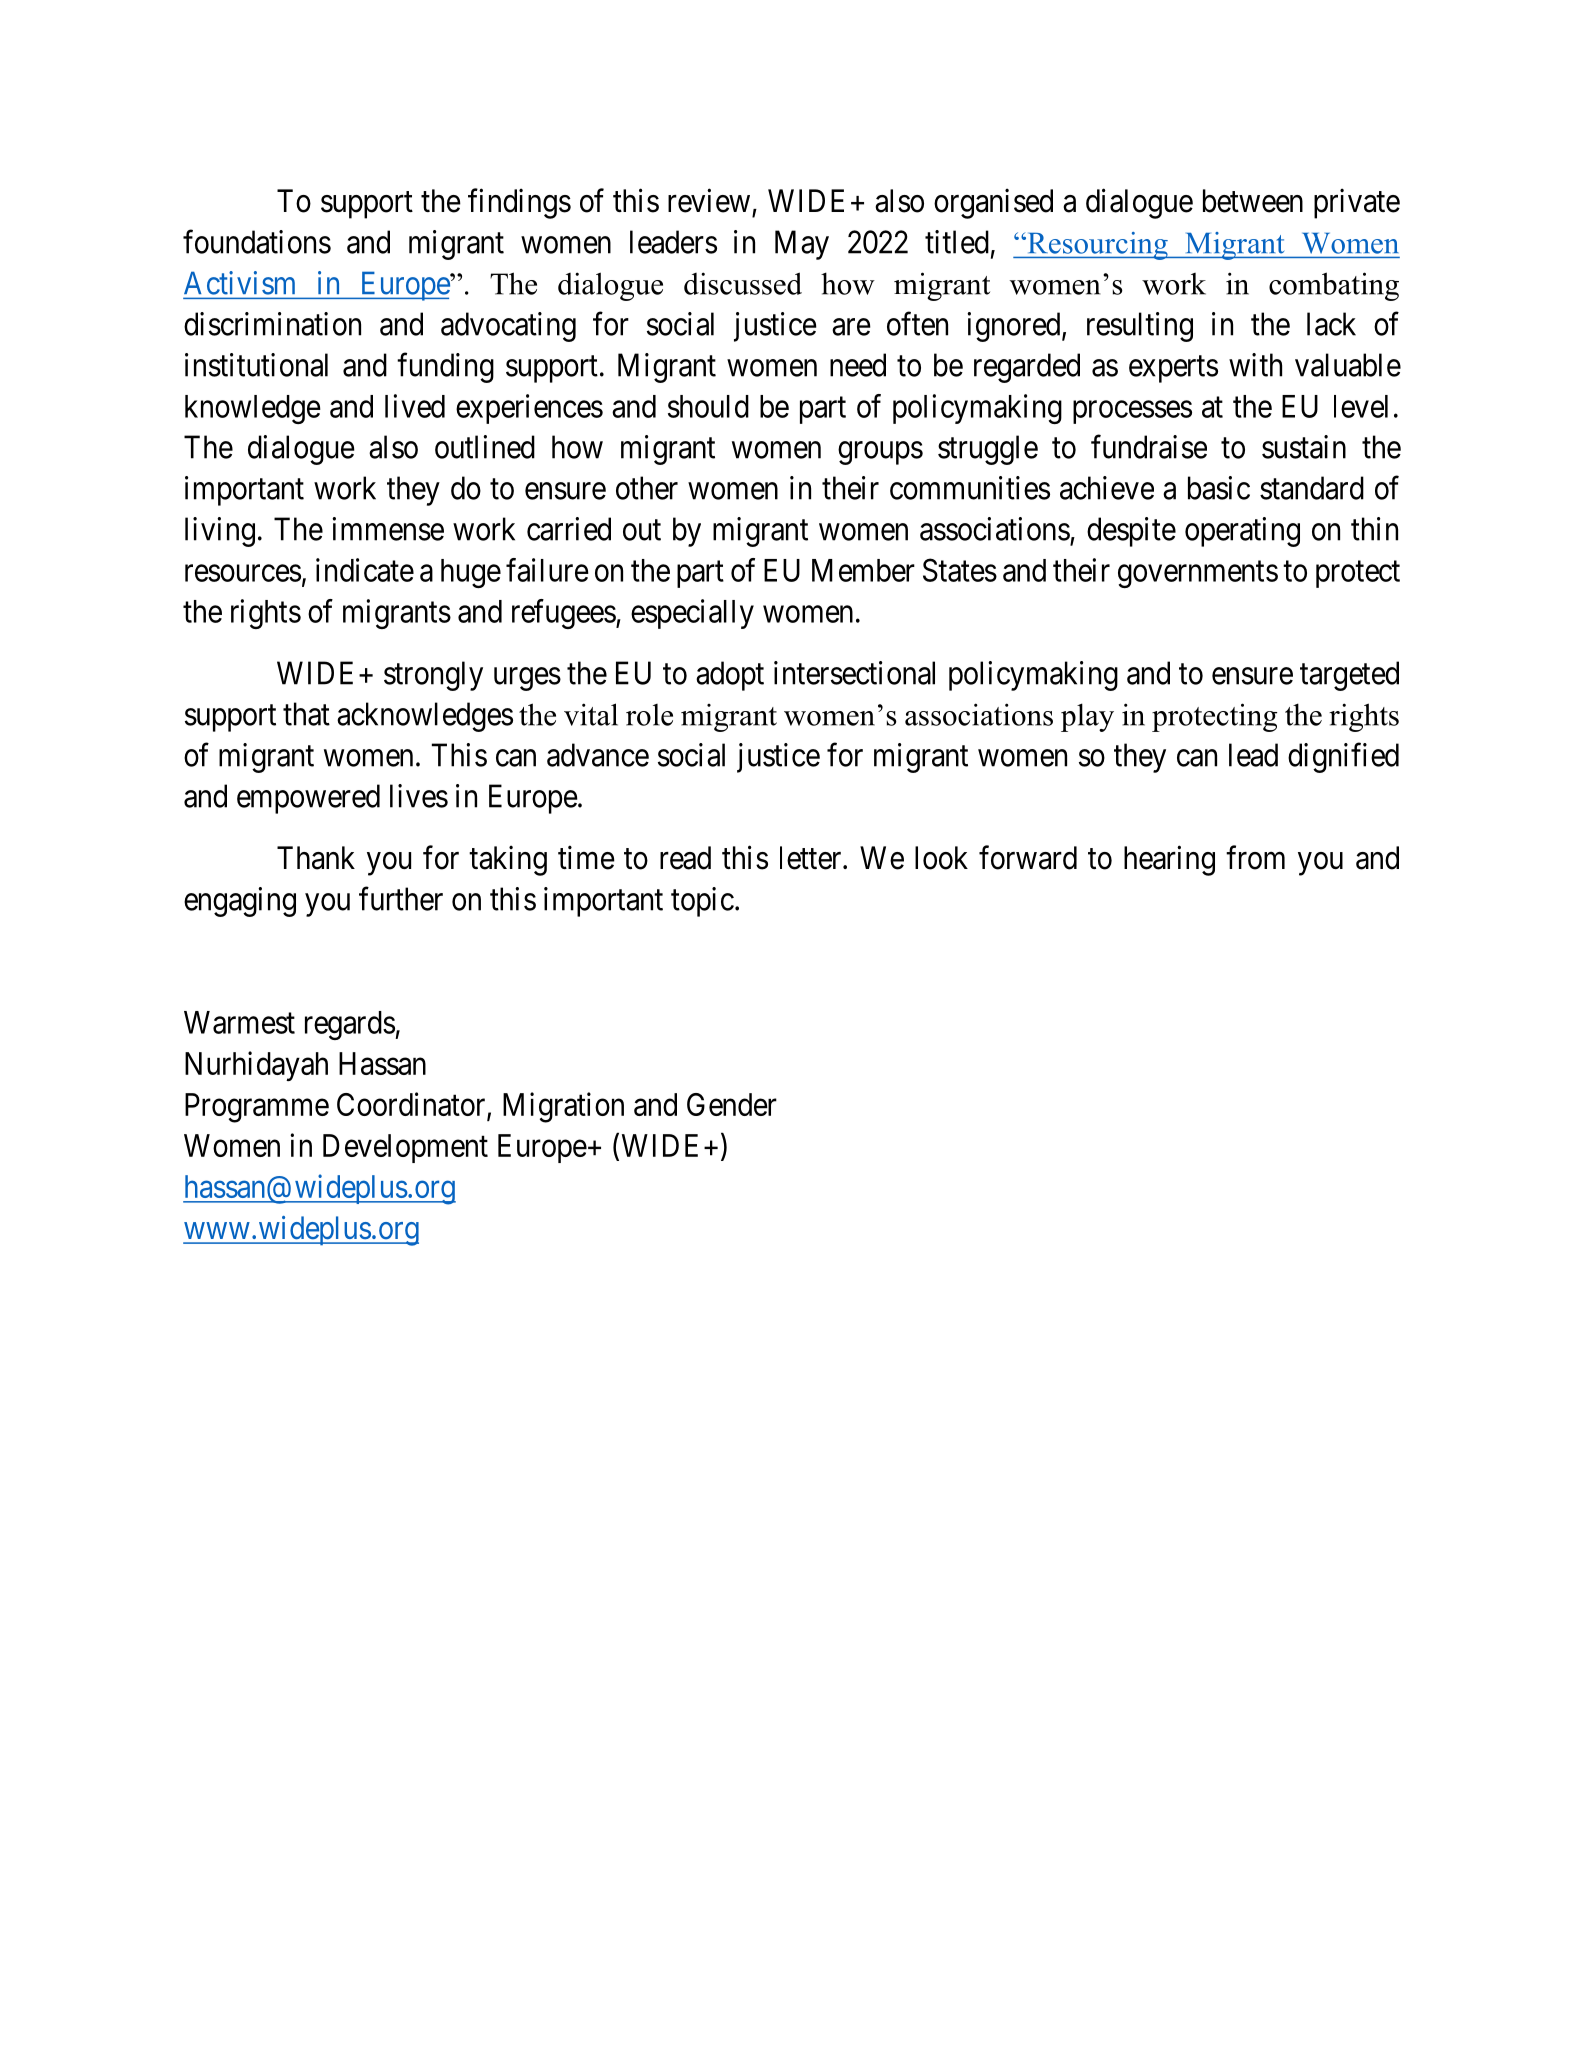  Describe the element at coordinates (732, 1104) in the document. I see `Gender` at that location.
